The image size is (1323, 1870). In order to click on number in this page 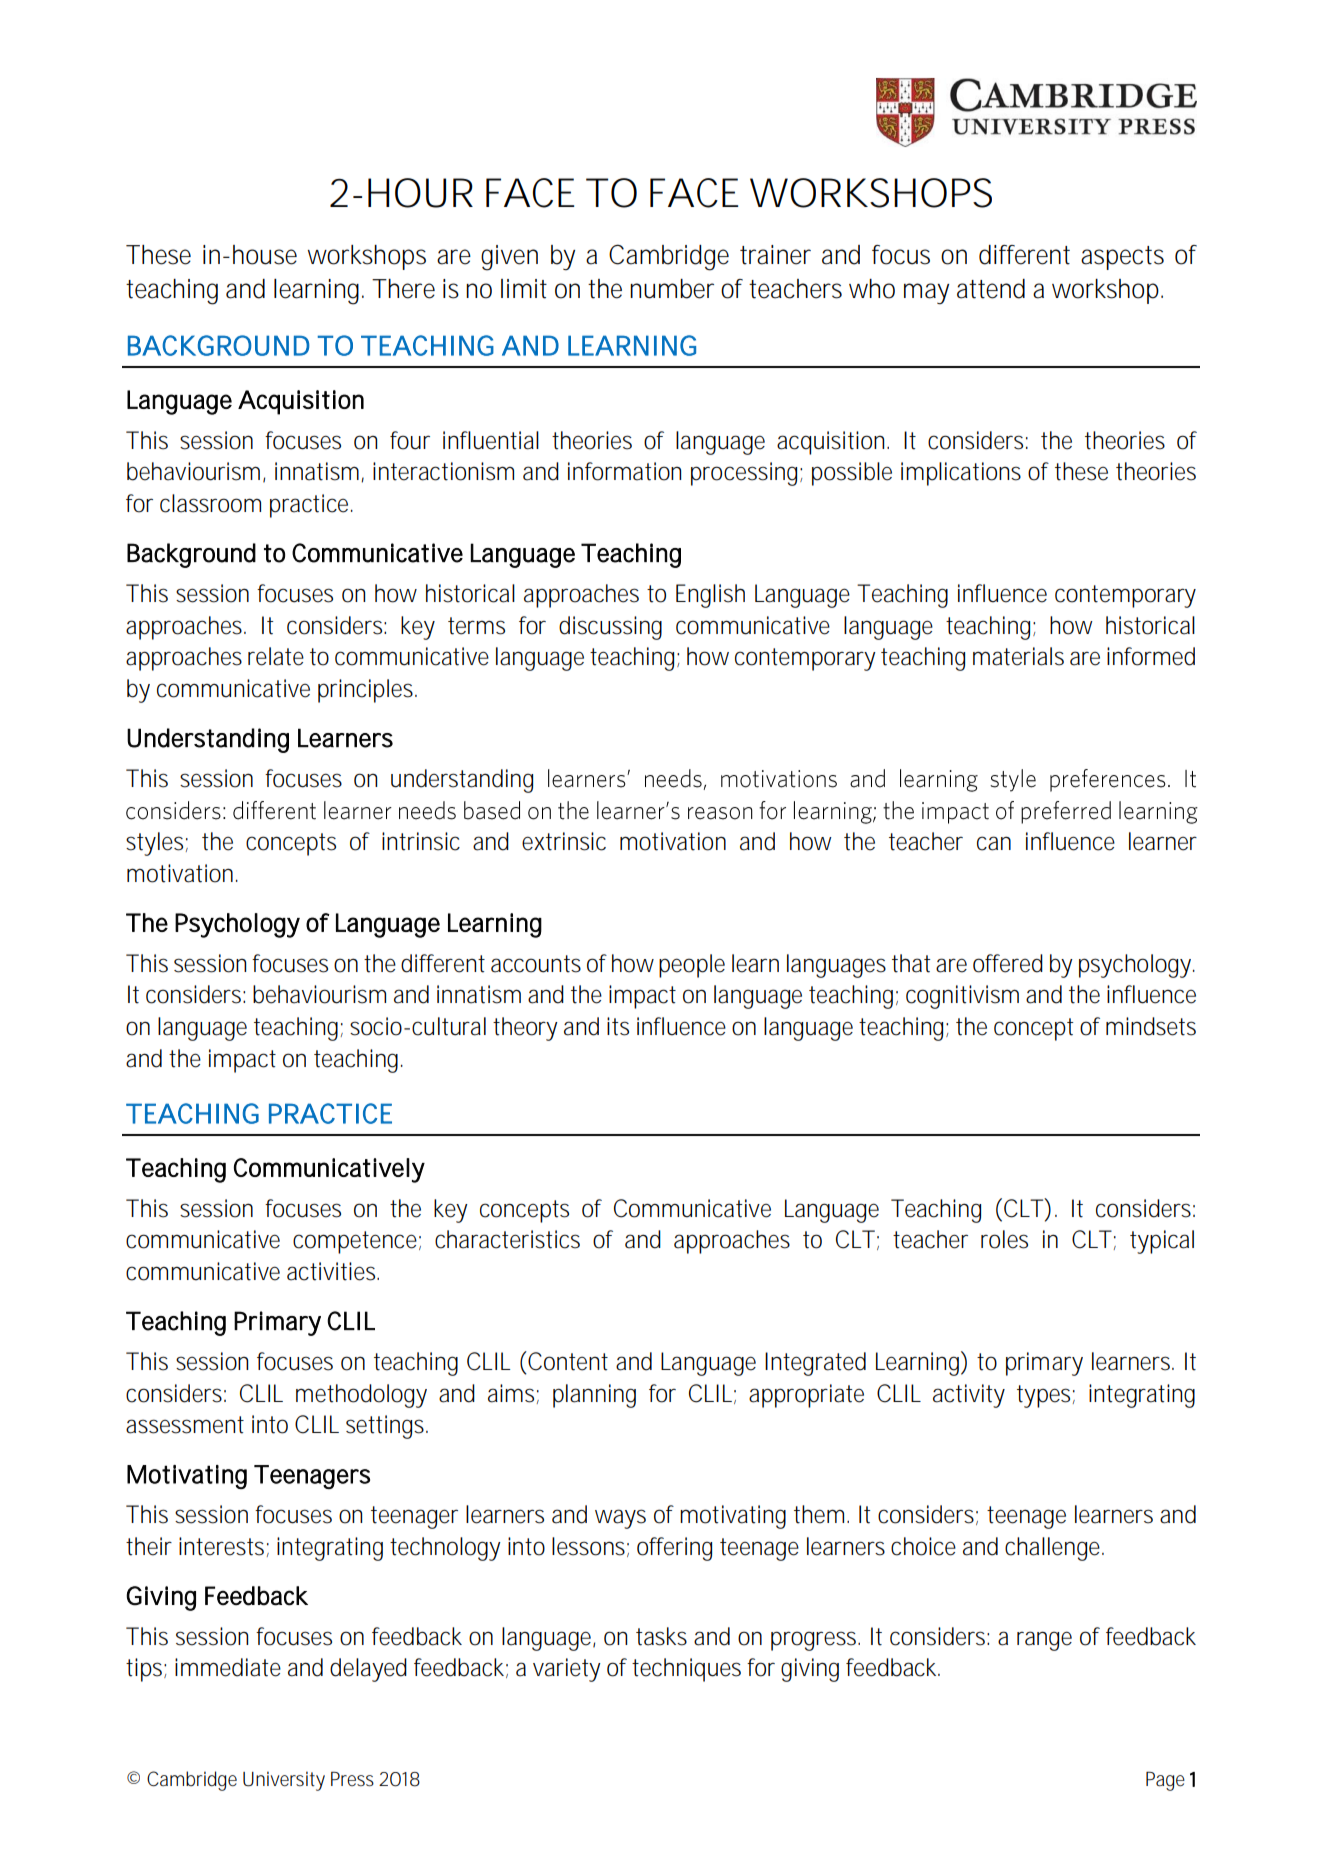, I will do `click(672, 289)`.
